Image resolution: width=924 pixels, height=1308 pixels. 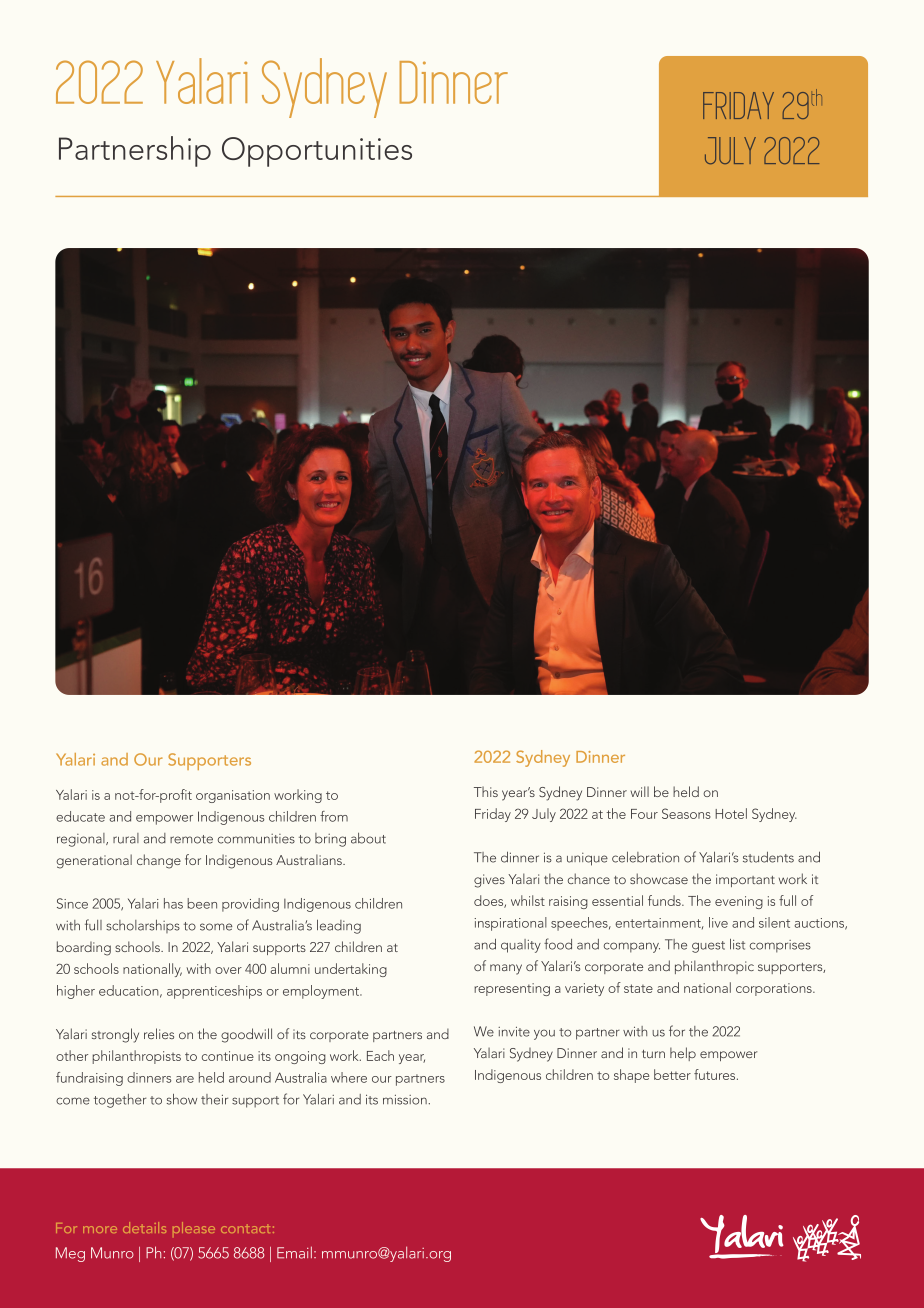 What do you see at coordinates (144, 1227) in the screenshot?
I see `details` at bounding box center [144, 1227].
